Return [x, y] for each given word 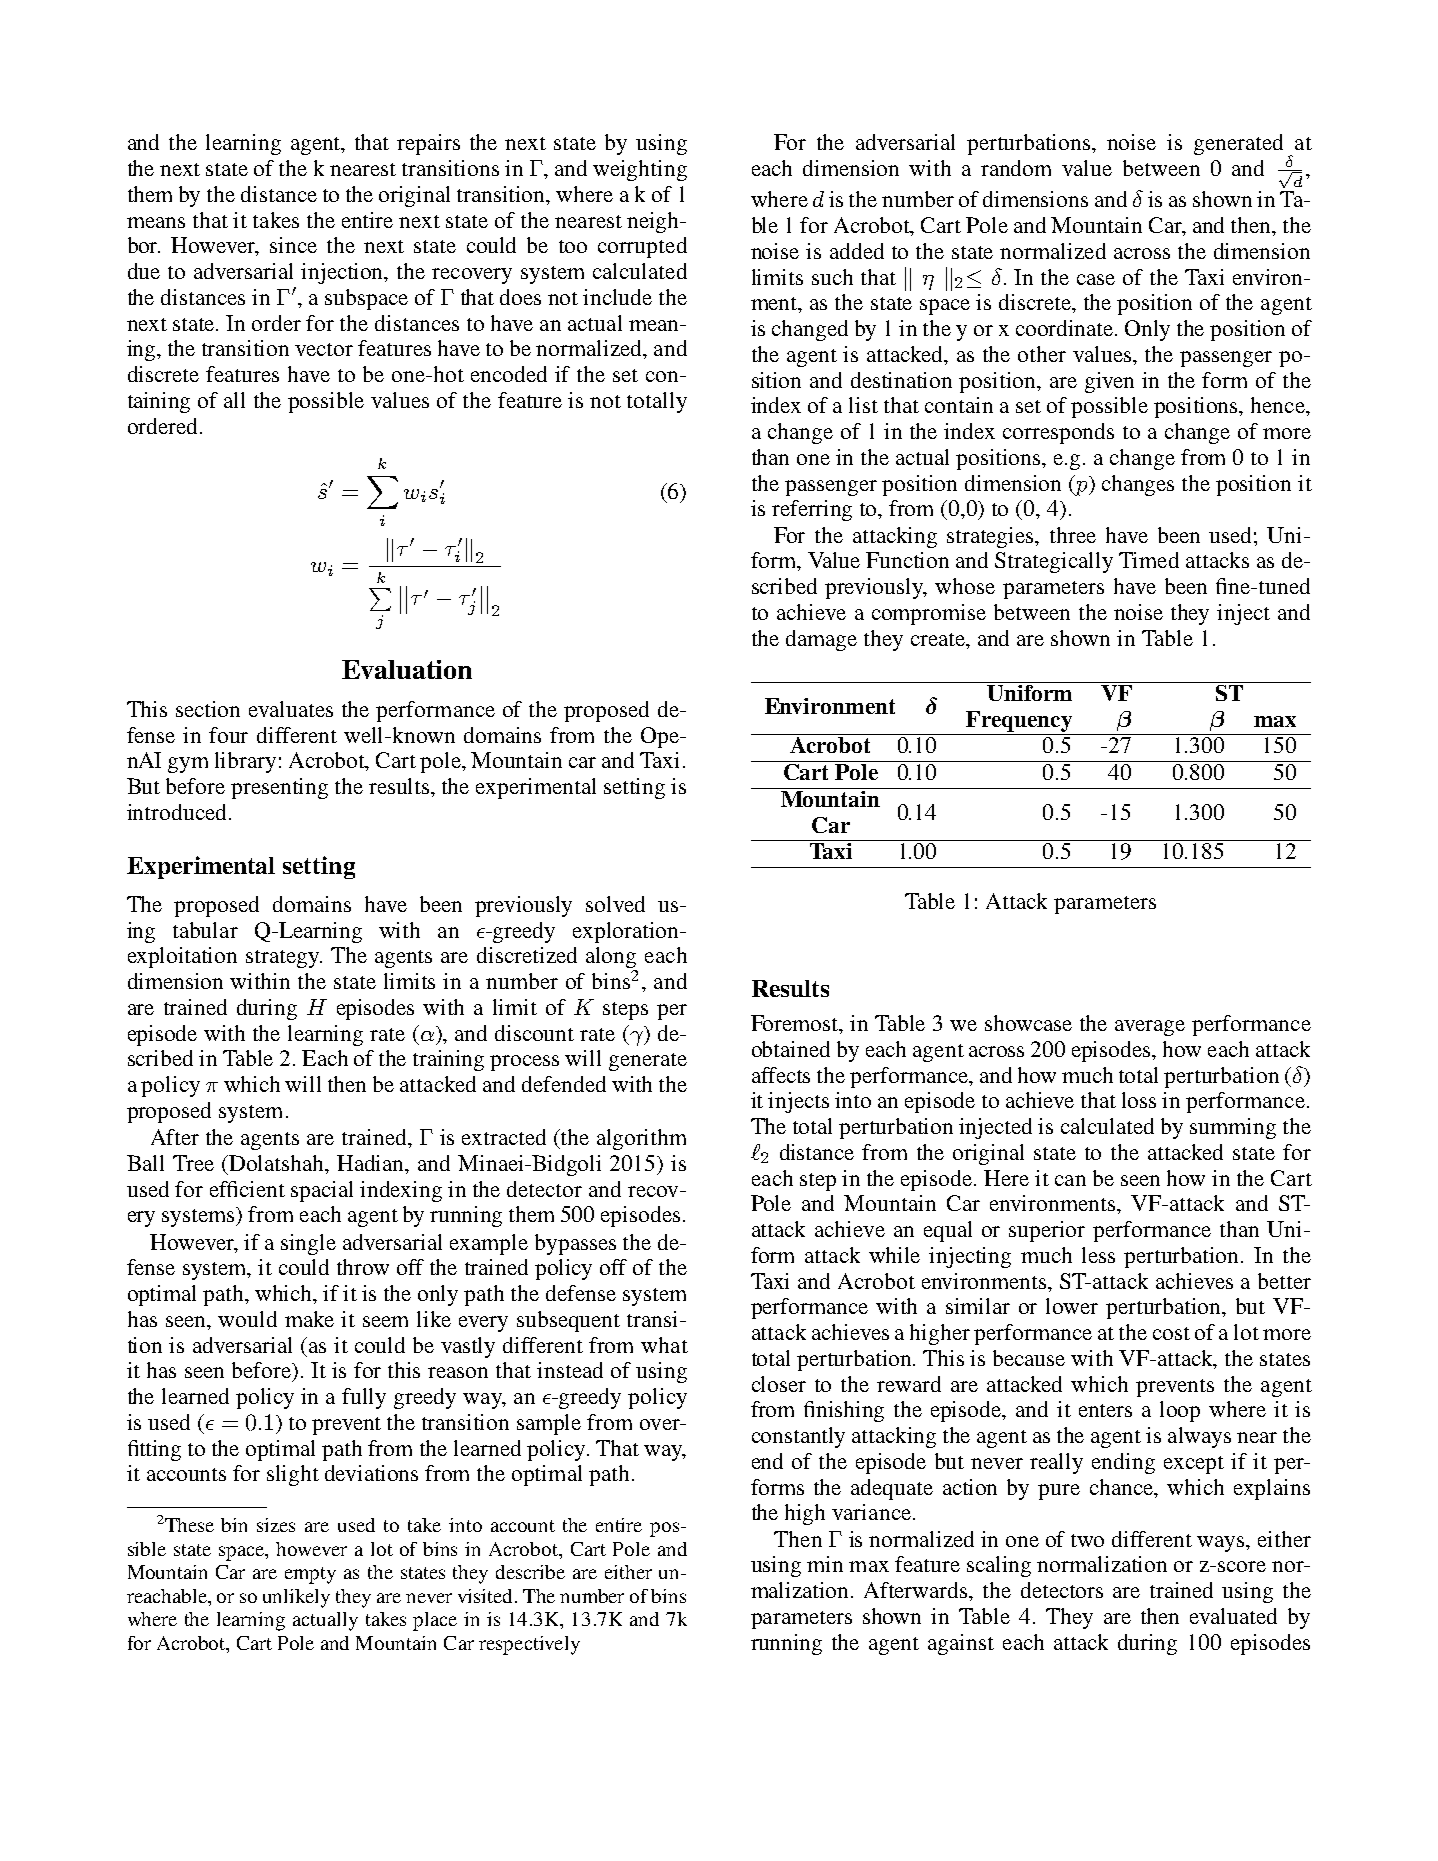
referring [812, 510]
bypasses [575, 1244]
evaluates [291, 709]
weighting [640, 170]
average [1150, 1028]
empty [310, 1575]
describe [530, 1572]
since [293, 245]
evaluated [1233, 1616]
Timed [1149, 560]
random [1016, 168]
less [1098, 1255]
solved [615, 904]
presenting [279, 788]
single [308, 1244]
